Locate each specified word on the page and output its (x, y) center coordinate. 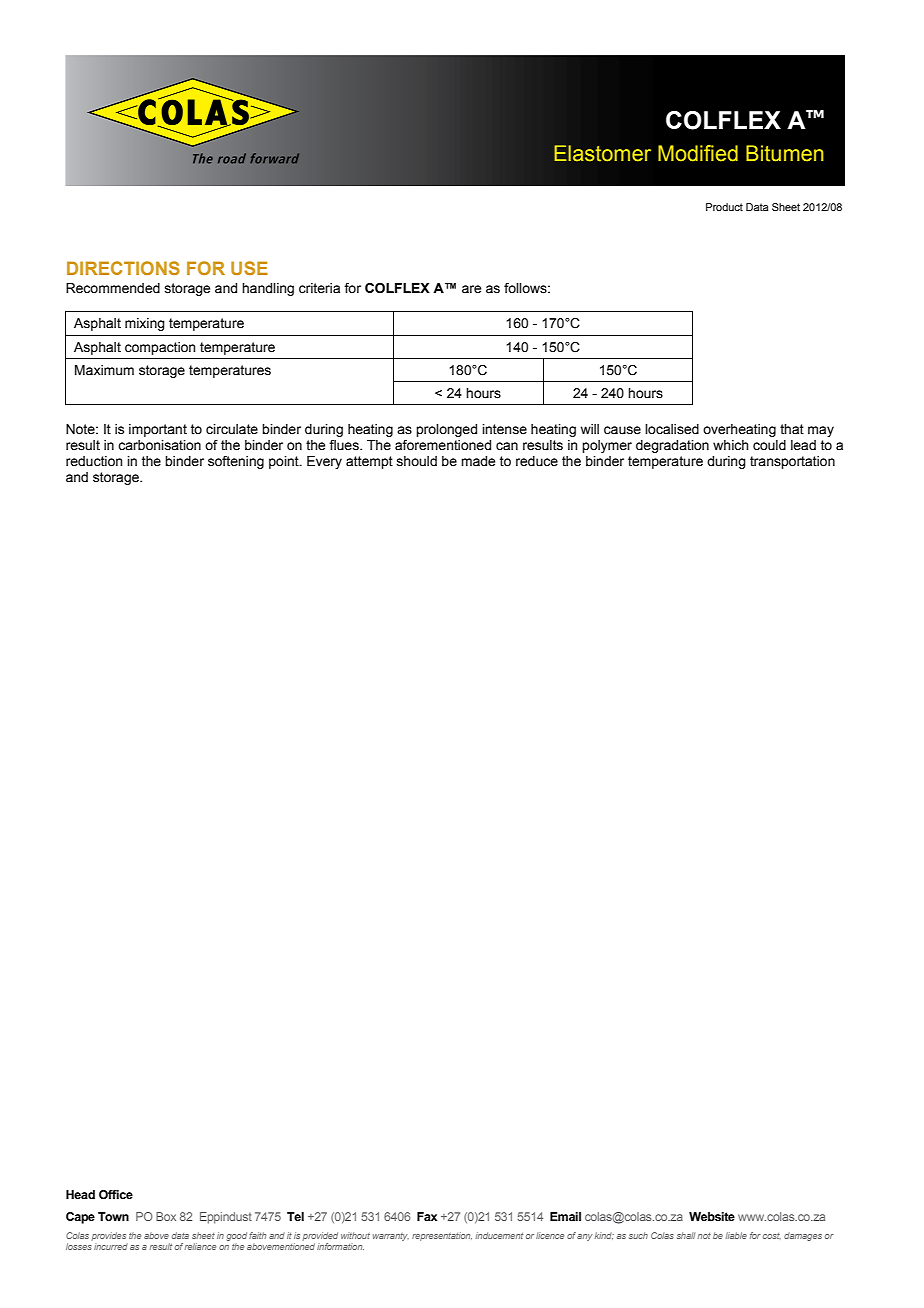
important (158, 430)
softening (236, 462)
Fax (427, 1216)
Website (712, 1216)
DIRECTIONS (123, 268)
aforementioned (443, 445)
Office (116, 1194)
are (471, 289)
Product (724, 207)
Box (166, 1216)
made (478, 461)
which (731, 445)
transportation (792, 462)
